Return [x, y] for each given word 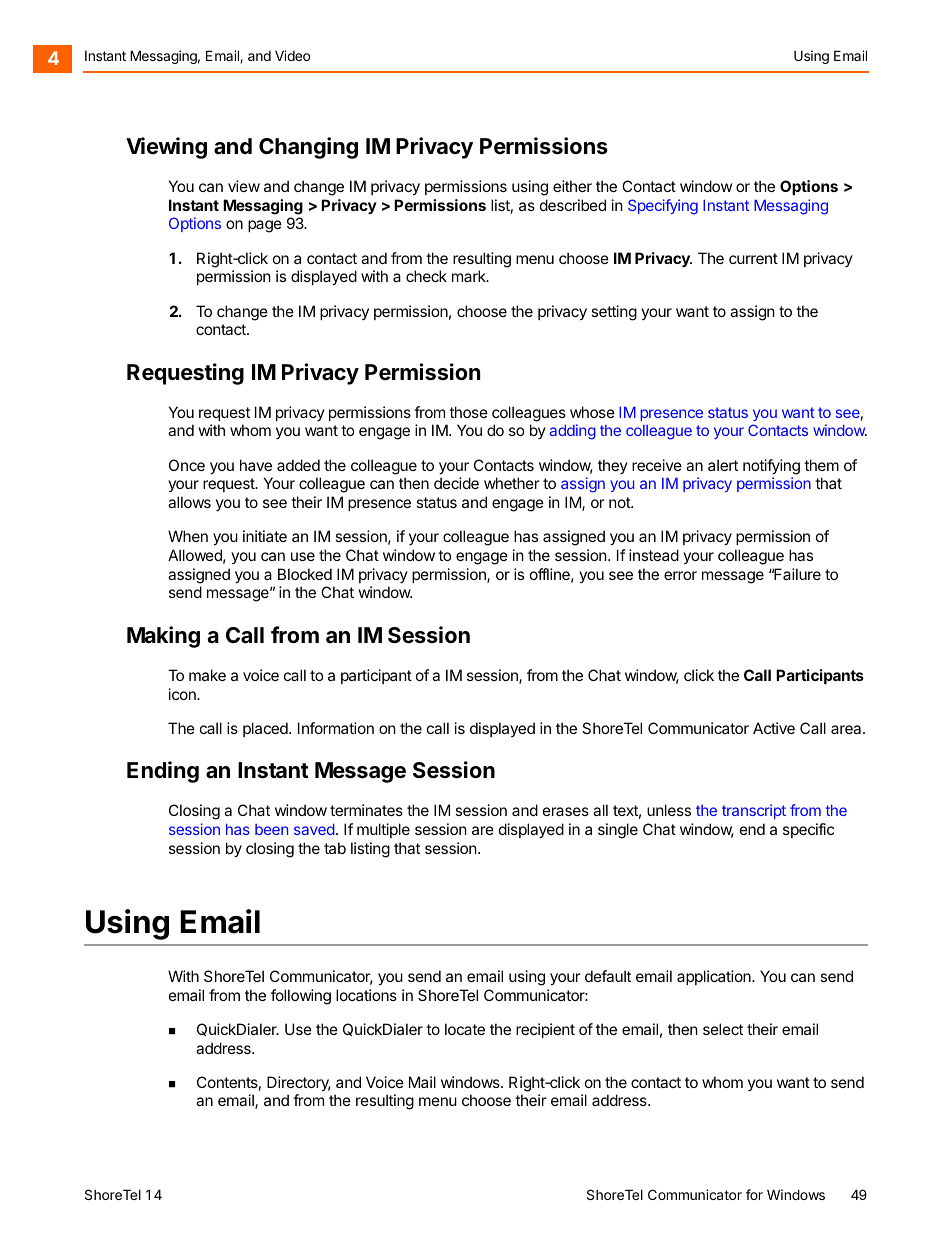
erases [566, 811]
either [572, 186]
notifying [771, 467]
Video [292, 55]
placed [266, 729]
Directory [299, 1083]
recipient [545, 1030]
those [468, 412]
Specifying [663, 207]
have [256, 465]
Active [774, 728]
